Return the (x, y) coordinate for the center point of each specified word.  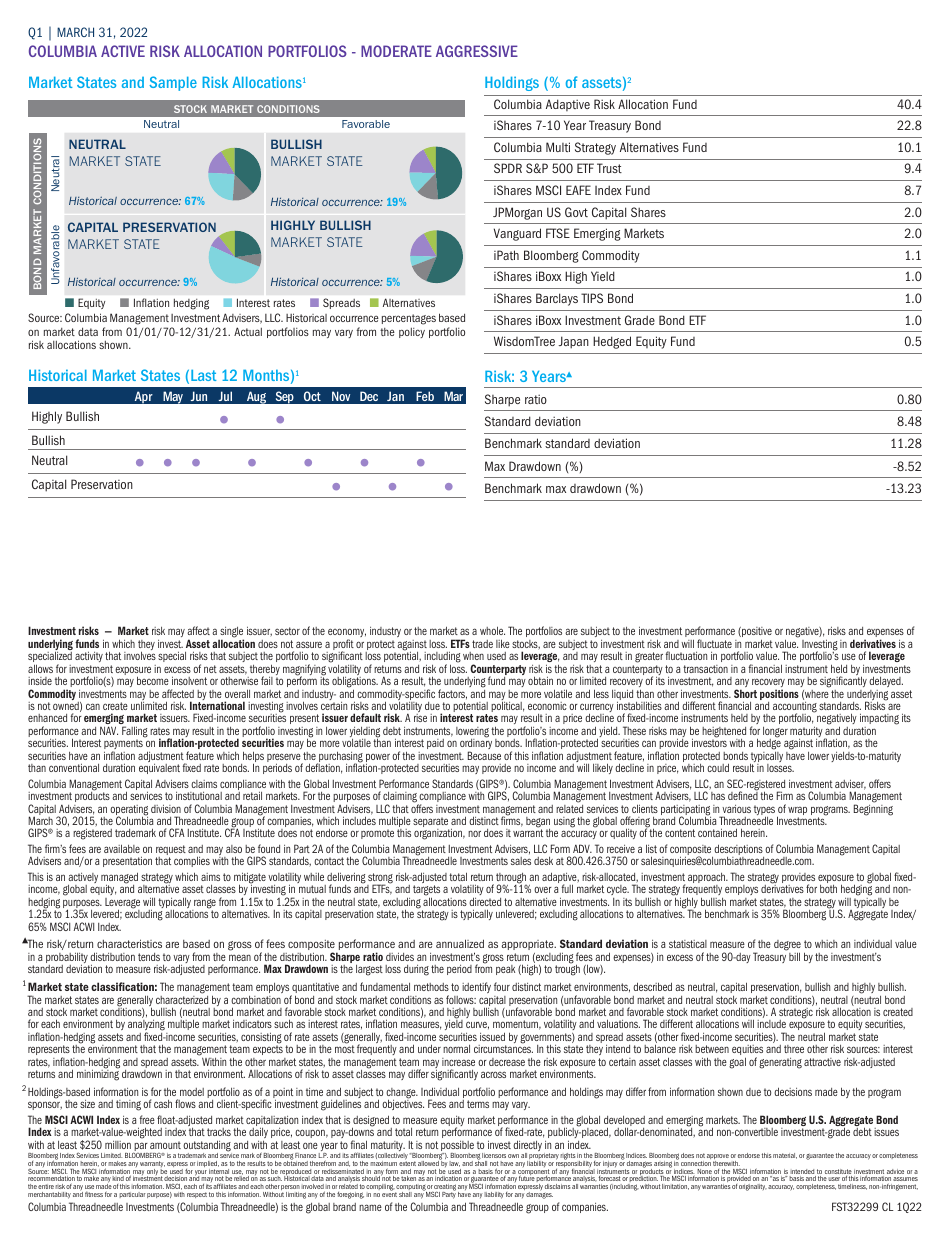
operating (129, 811)
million (118, 1145)
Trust (609, 168)
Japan (573, 342)
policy (412, 333)
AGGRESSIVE (477, 51)
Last (203, 375)
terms (478, 1104)
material (785, 1156)
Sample (173, 83)
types (764, 811)
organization (439, 834)
